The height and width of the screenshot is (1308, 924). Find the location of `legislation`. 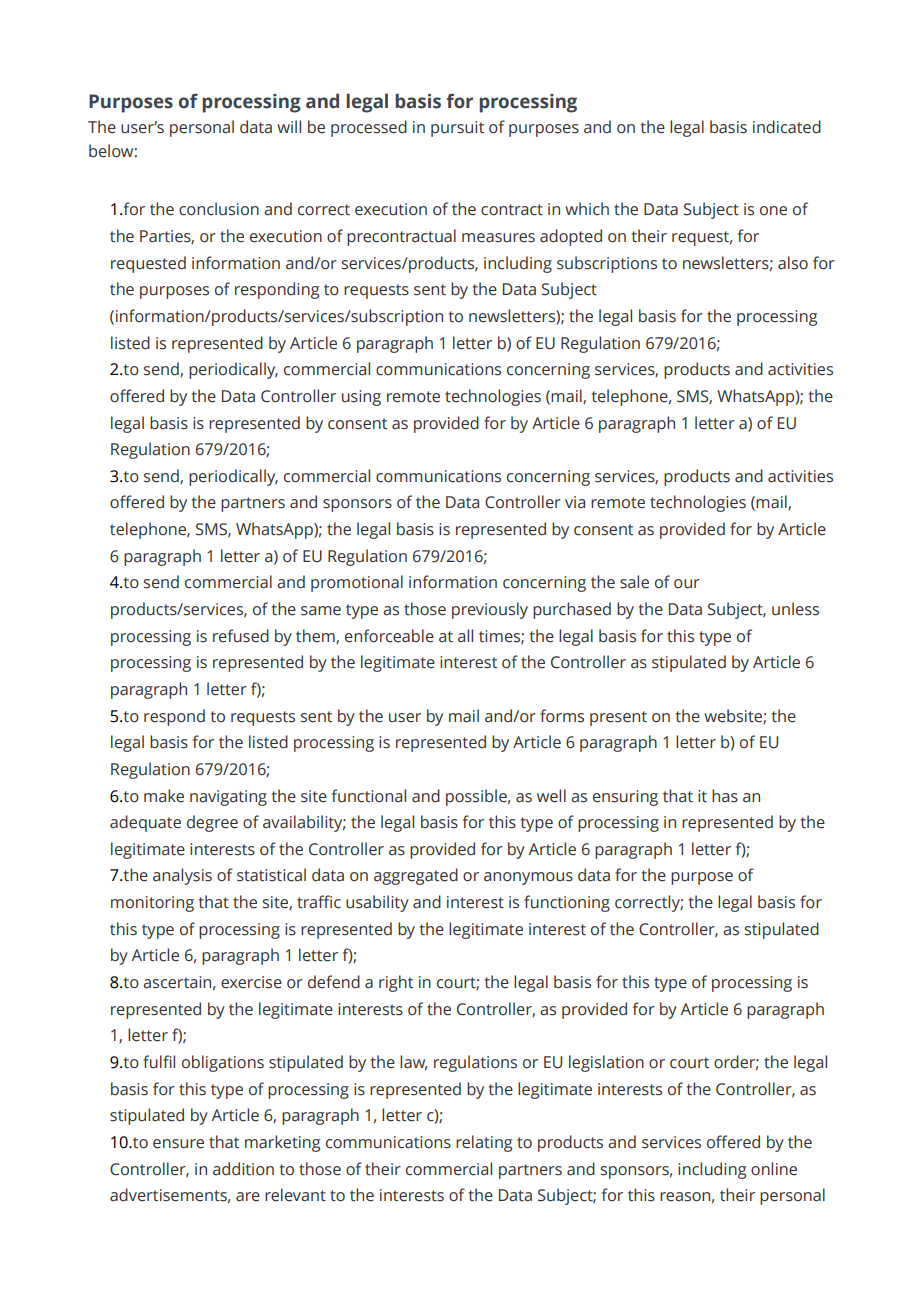

legislation is located at coordinates (606, 1063).
